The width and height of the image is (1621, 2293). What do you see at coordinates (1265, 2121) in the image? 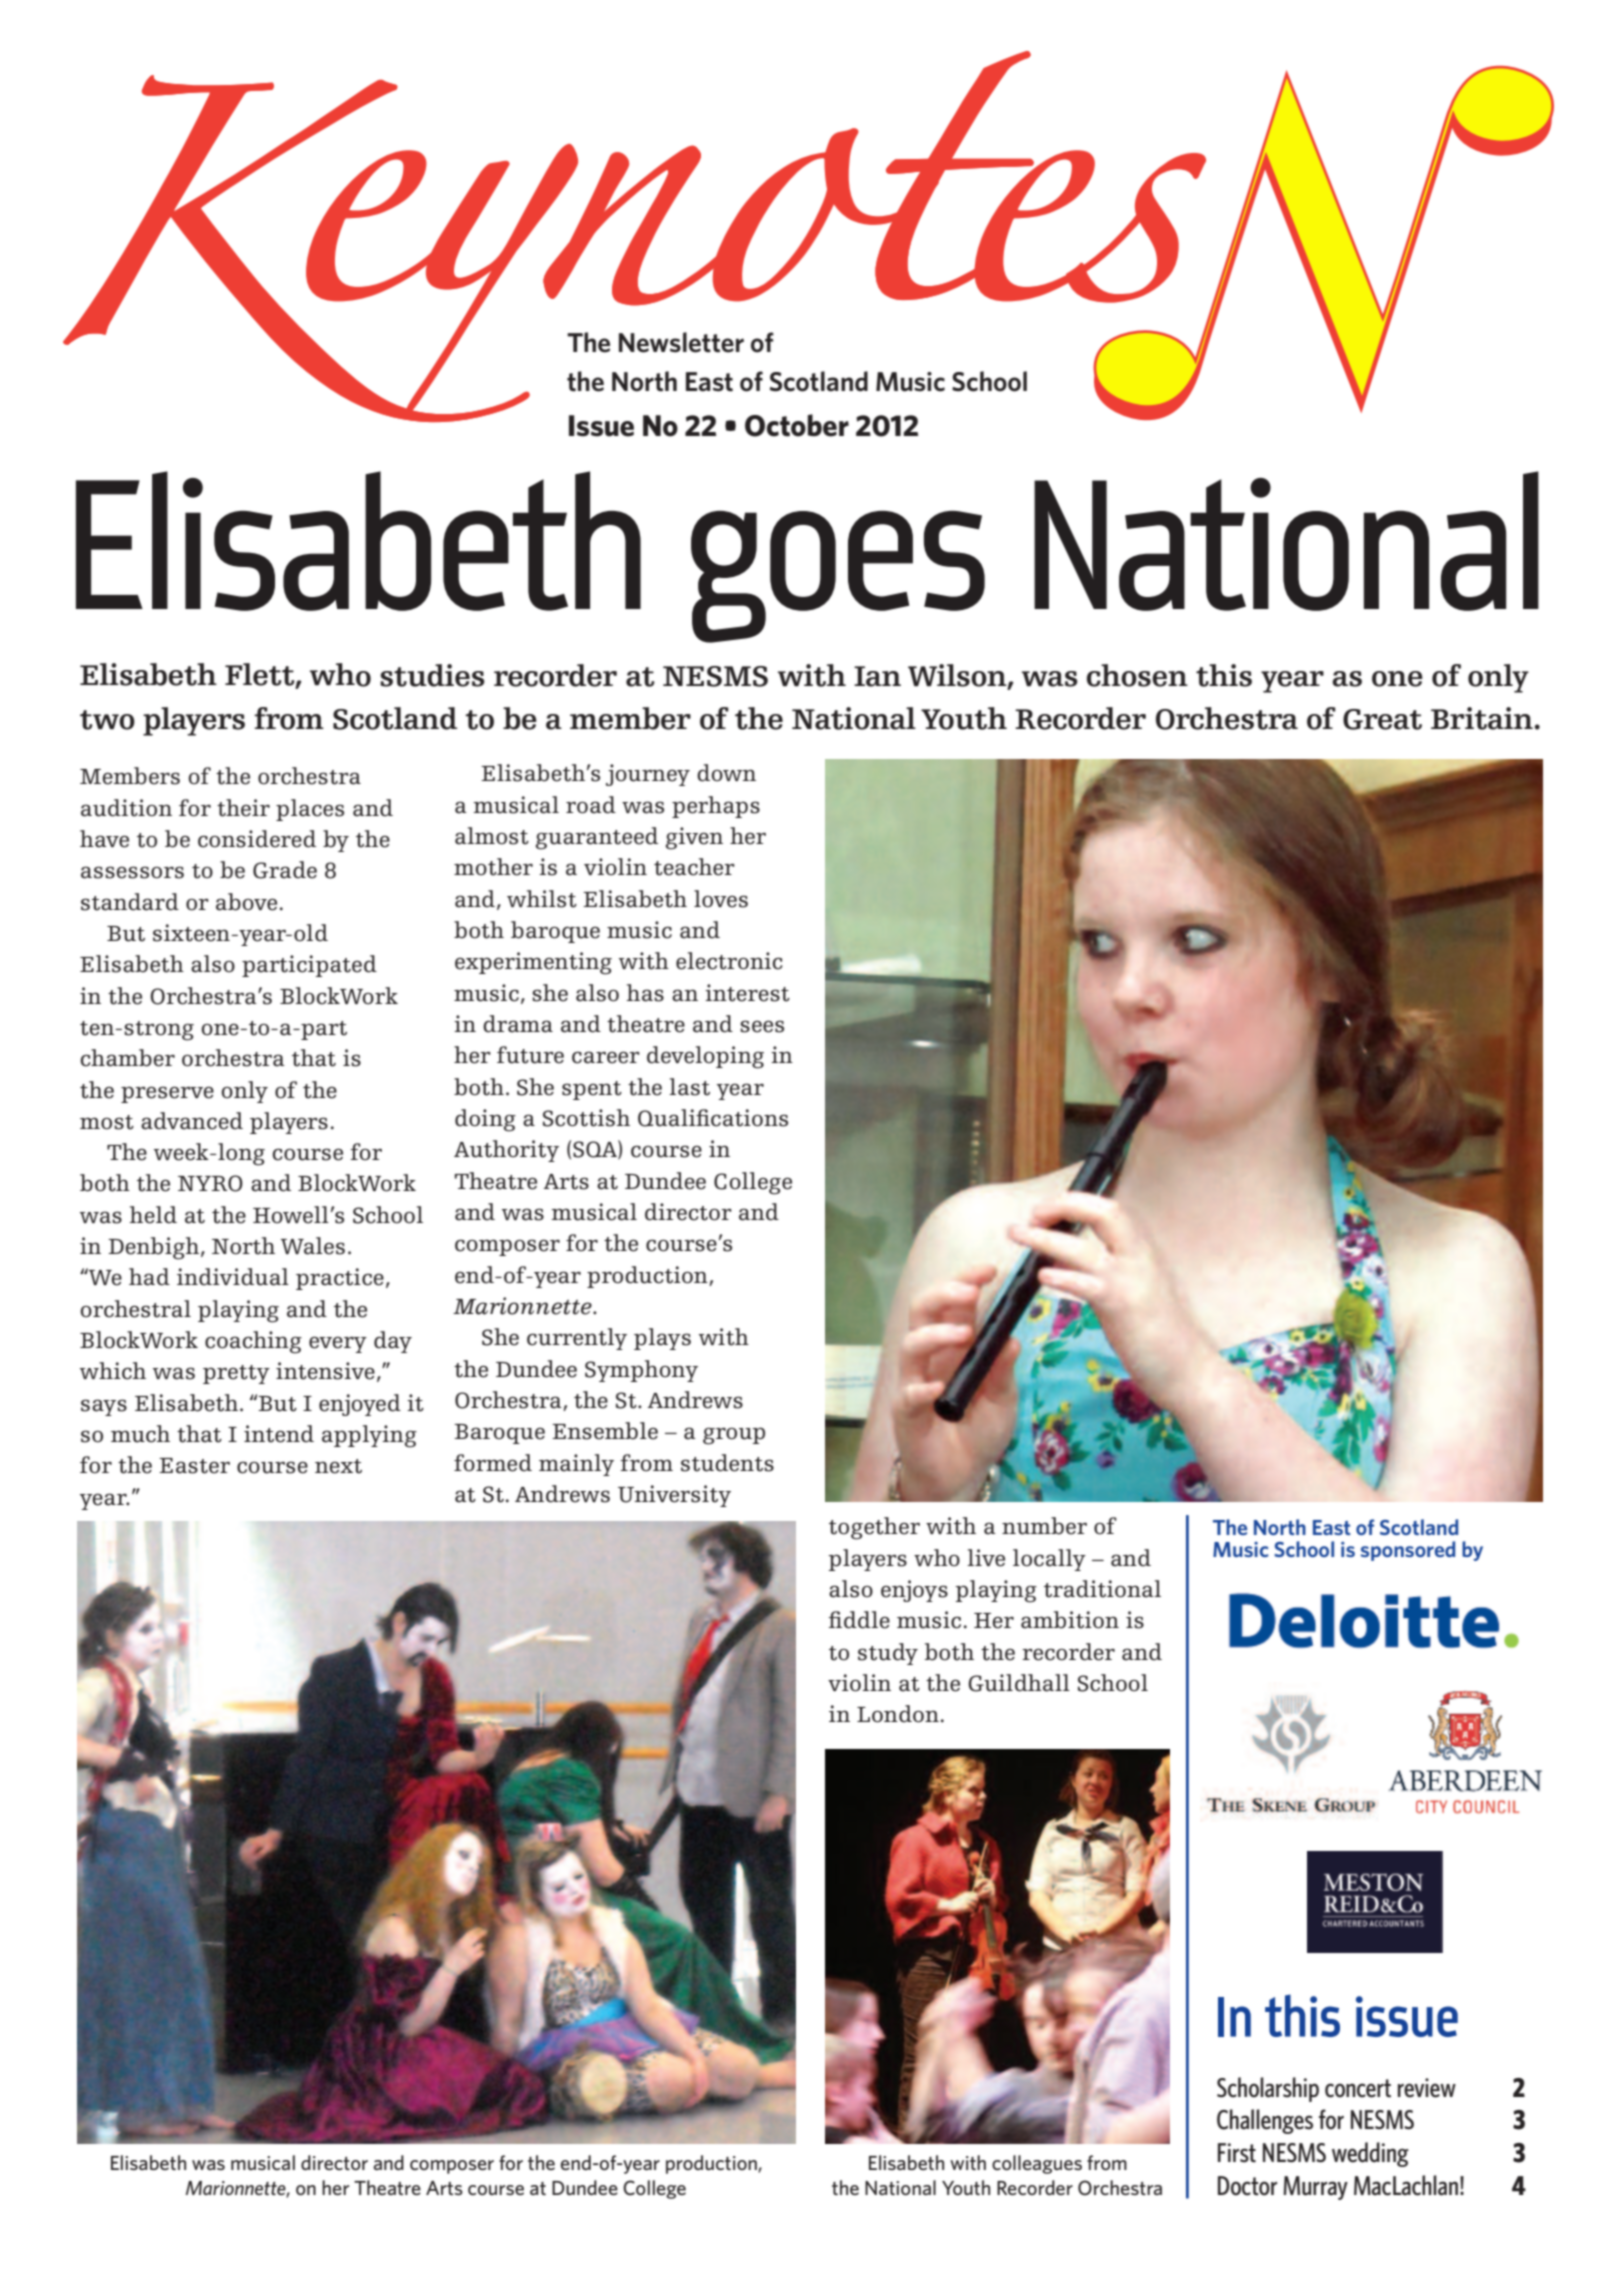
I see `Challenges` at bounding box center [1265, 2121].
